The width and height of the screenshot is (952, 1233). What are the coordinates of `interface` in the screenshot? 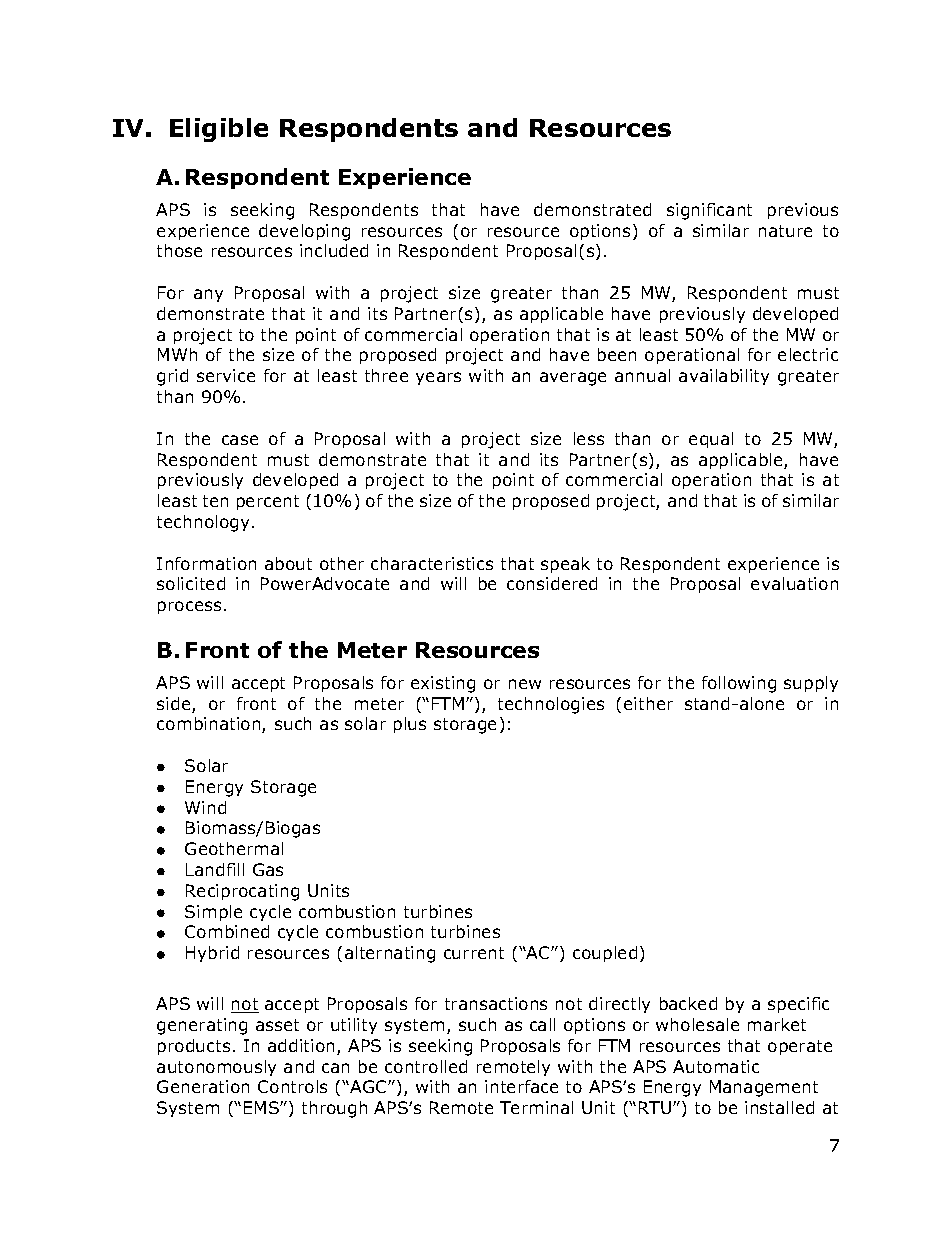 It's located at (521, 1086).
